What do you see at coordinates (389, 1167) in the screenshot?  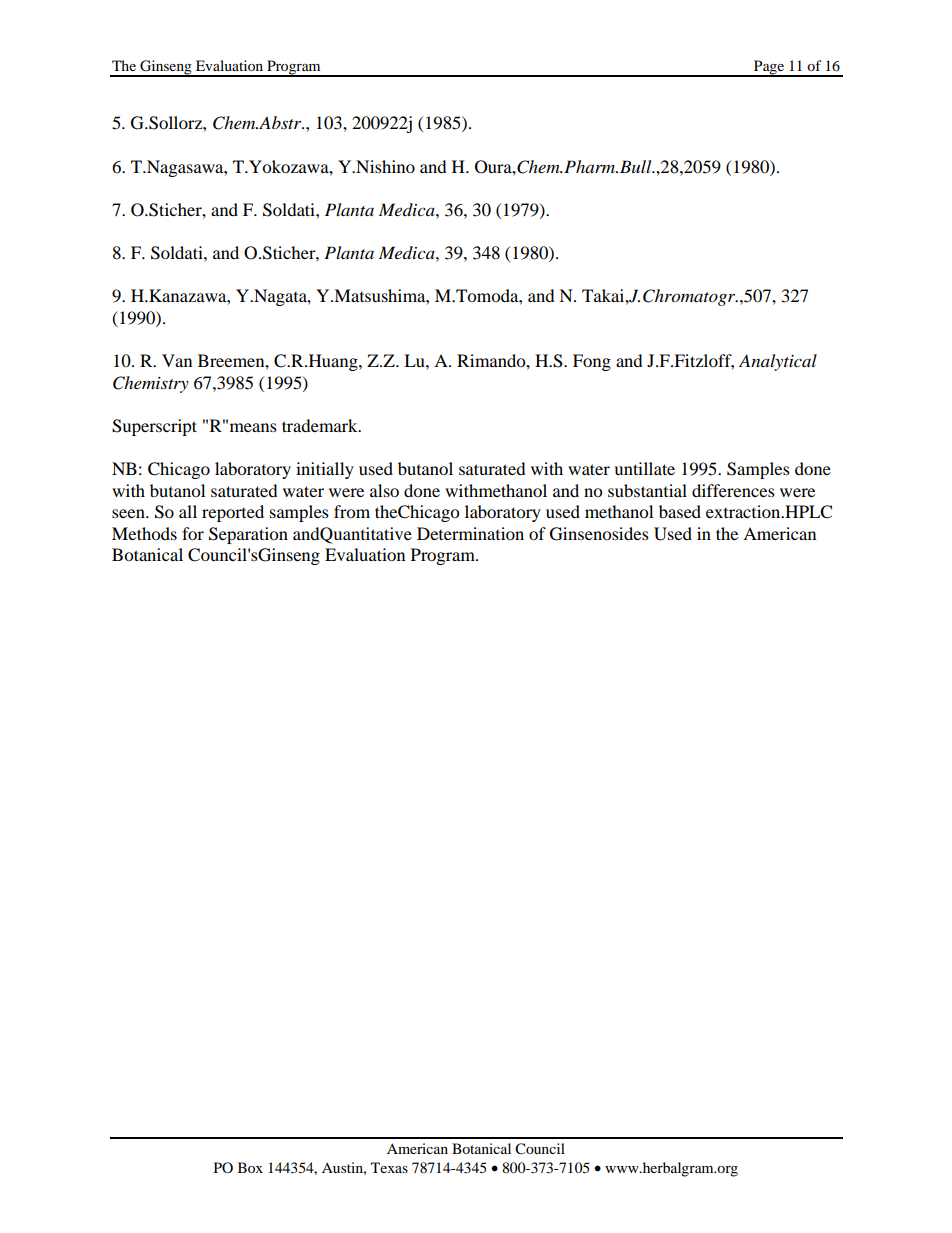 I see `Texas` at bounding box center [389, 1167].
